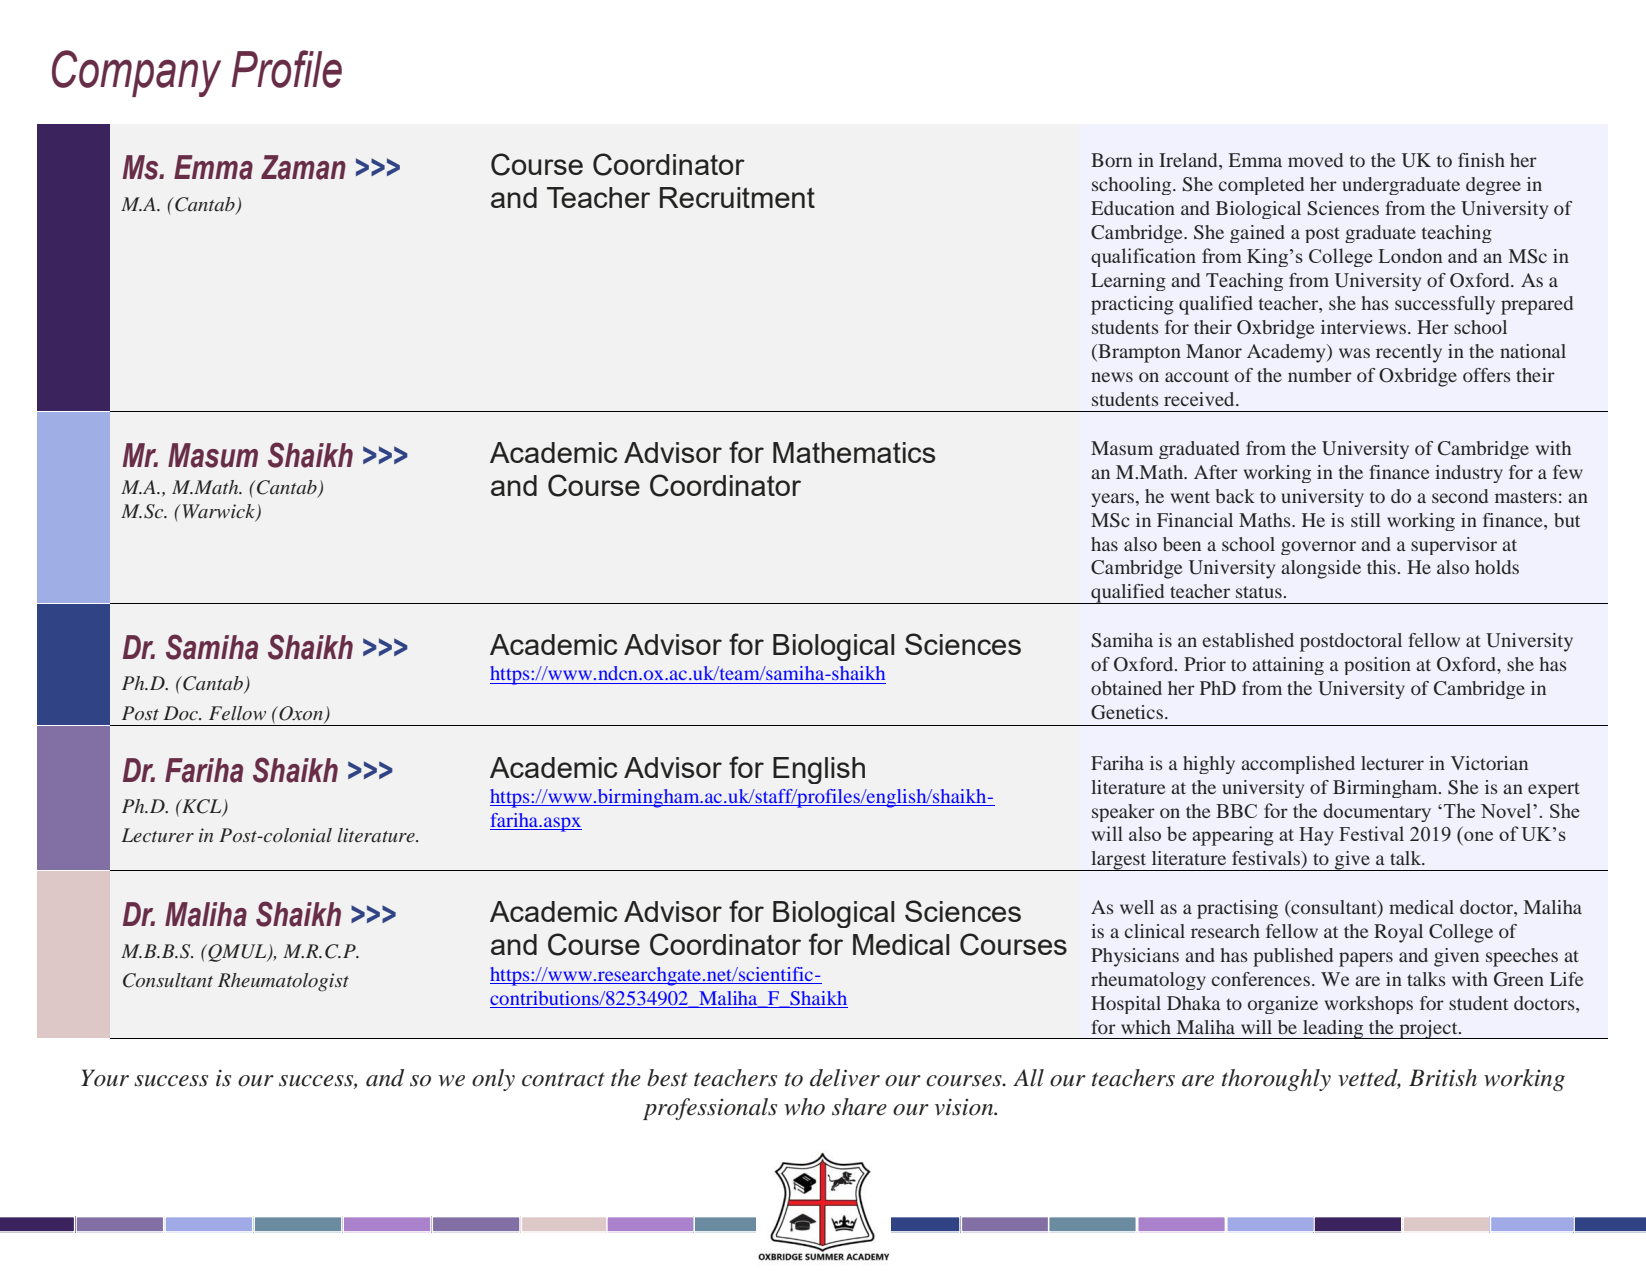 The width and height of the image is (1646, 1272). What do you see at coordinates (105, 1078) in the image?
I see `Your` at bounding box center [105, 1078].
